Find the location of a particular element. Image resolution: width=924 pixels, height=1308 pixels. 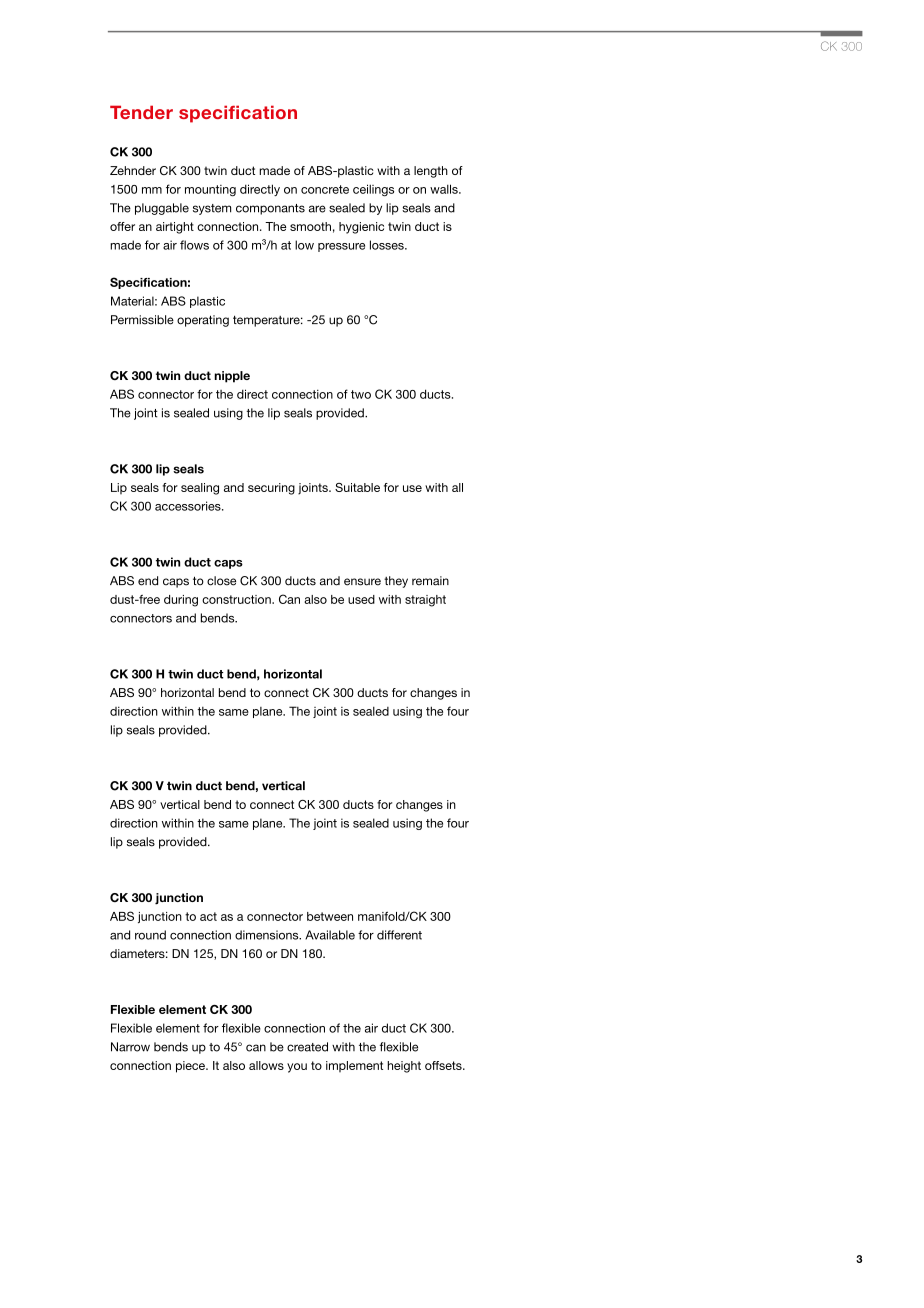

you is located at coordinates (297, 1068).
